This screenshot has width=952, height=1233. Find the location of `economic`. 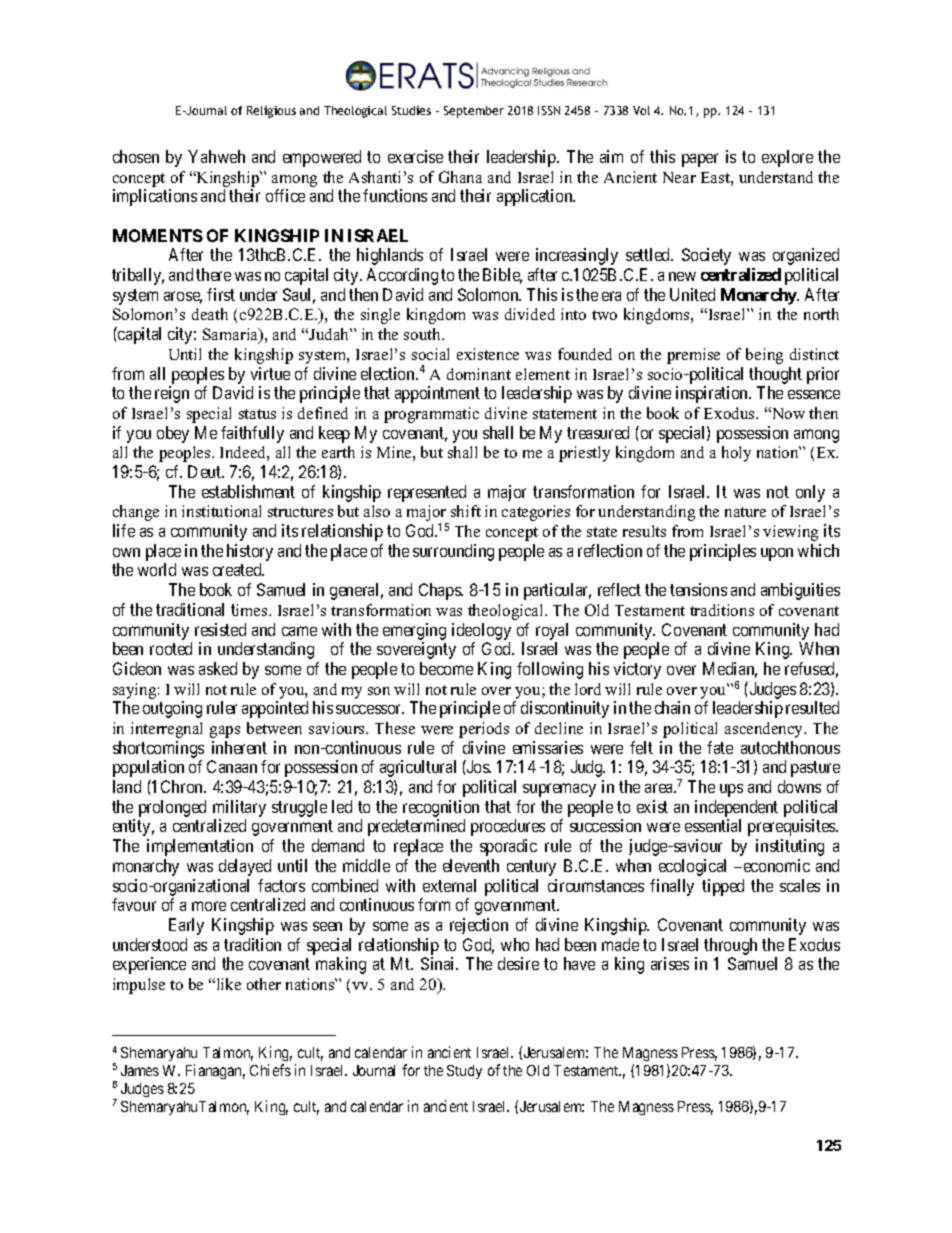

economic is located at coordinates (775, 865).
